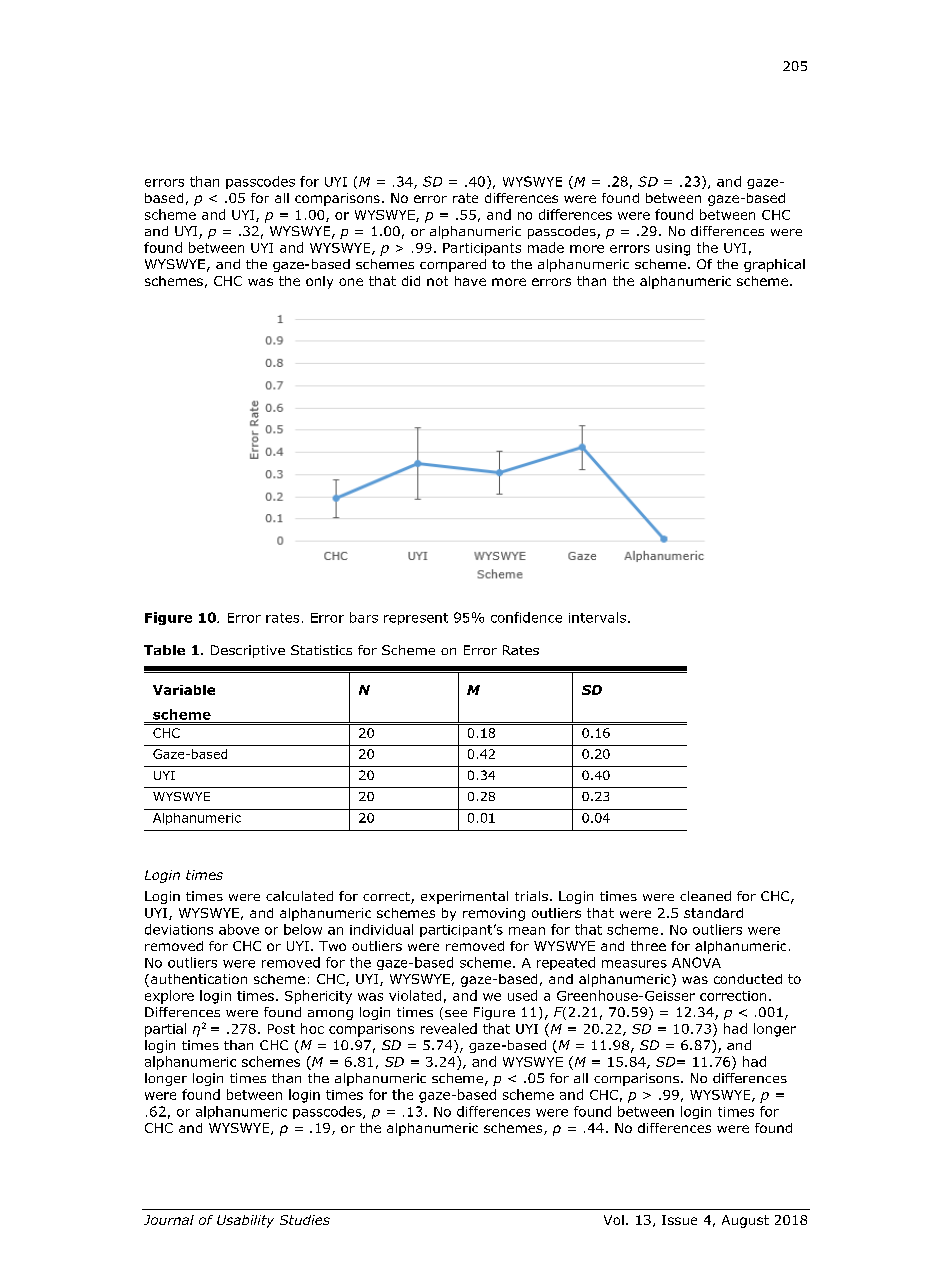 This document has height=1268, width=952. I want to click on have, so click(470, 281).
